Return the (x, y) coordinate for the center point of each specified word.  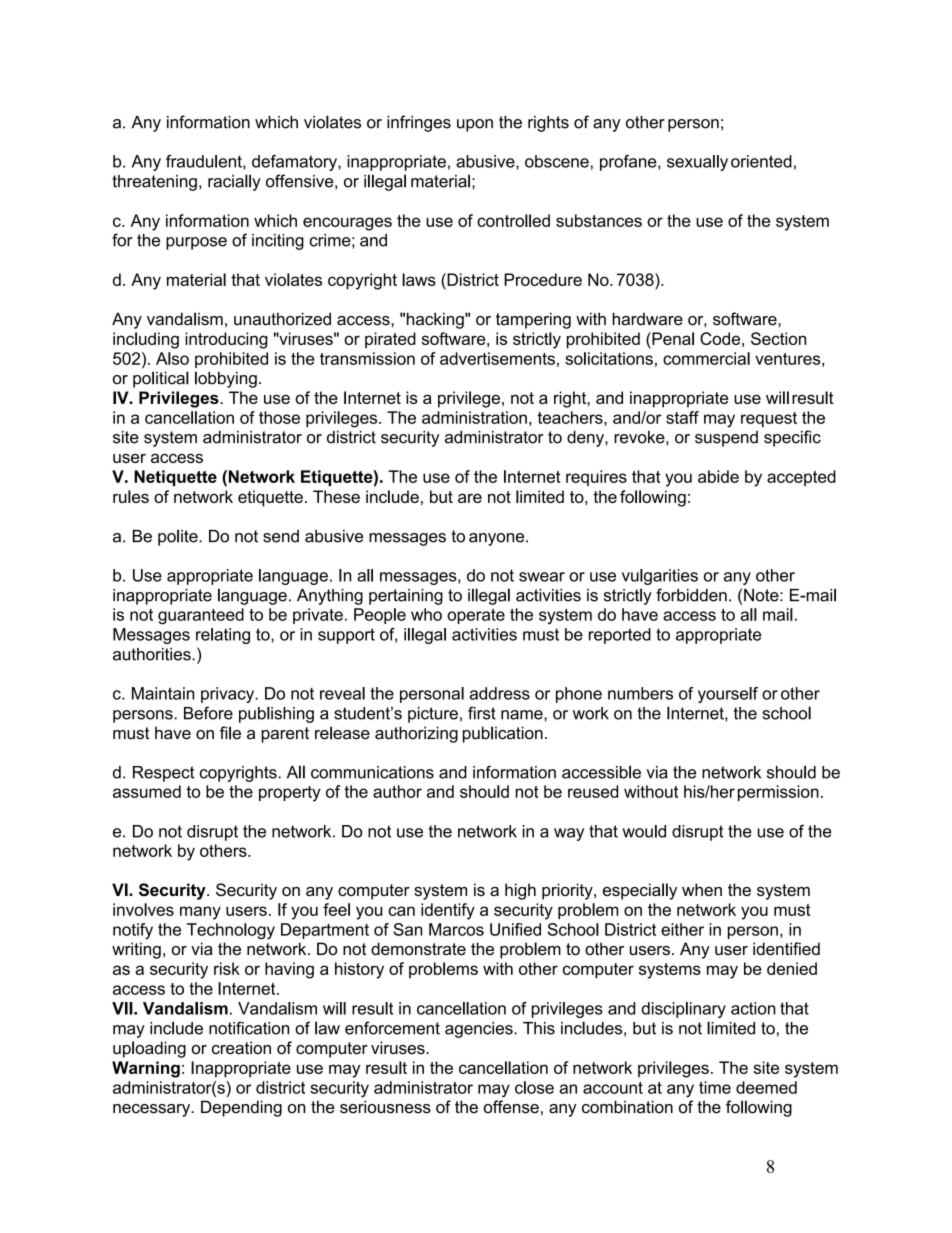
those (279, 417)
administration (474, 417)
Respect (163, 774)
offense (511, 1107)
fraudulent (205, 162)
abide (718, 476)
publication (503, 734)
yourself (728, 695)
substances (599, 220)
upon (475, 125)
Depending (241, 1108)
